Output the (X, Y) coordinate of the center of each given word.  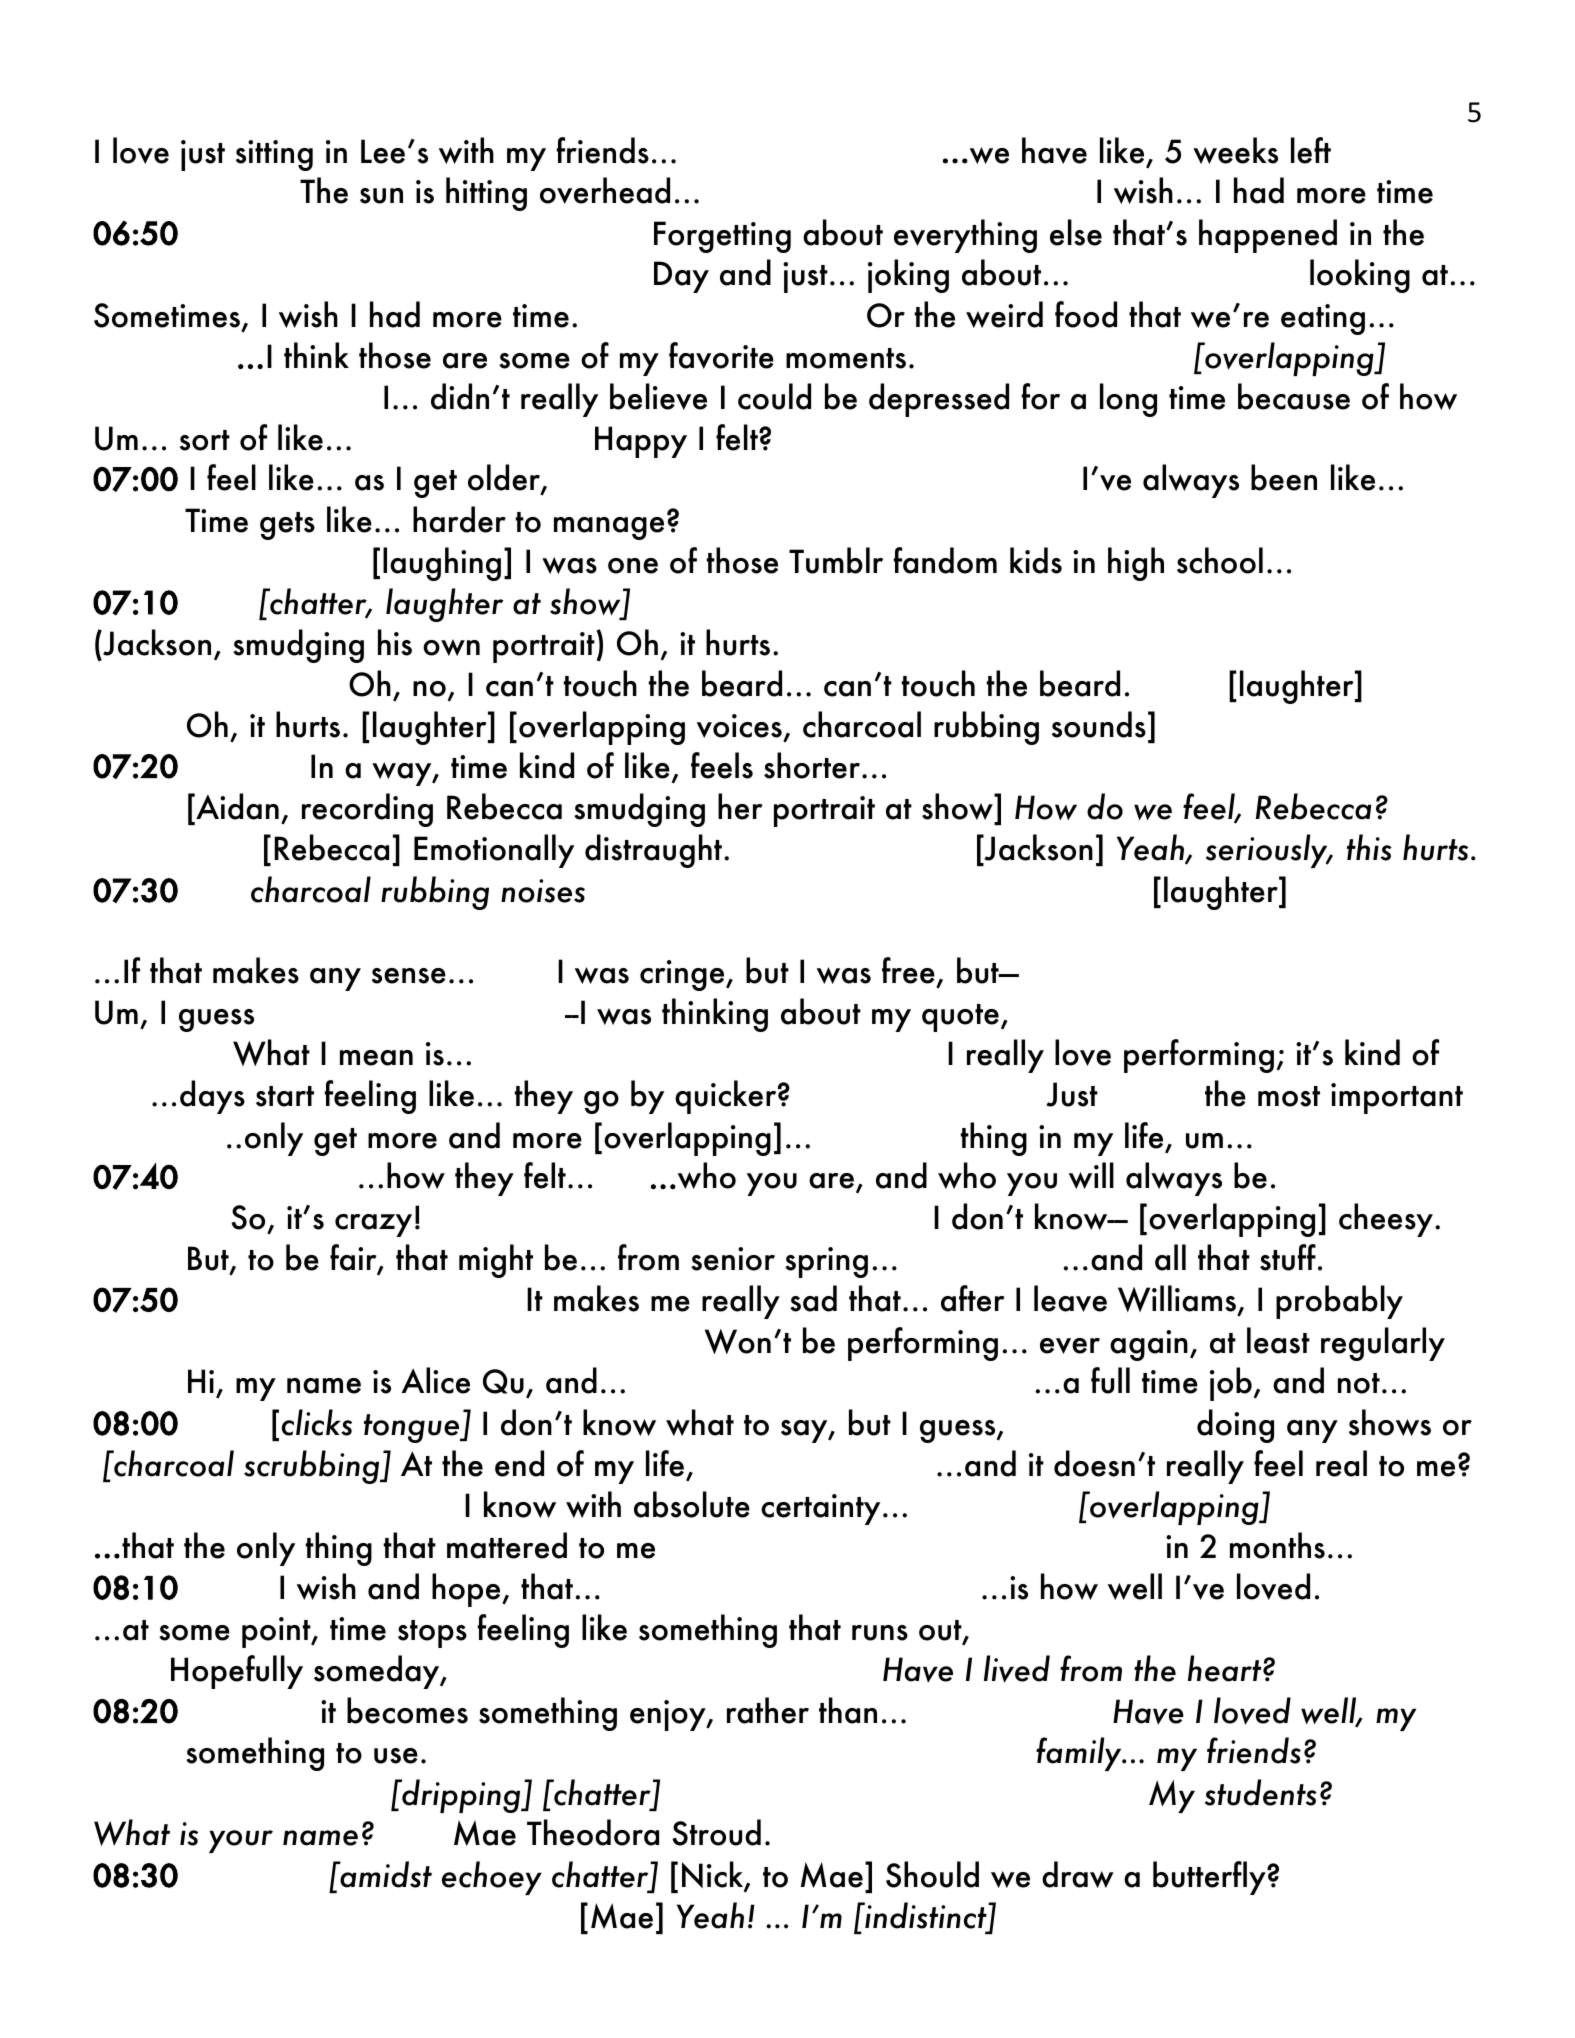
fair (354, 1259)
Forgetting (722, 237)
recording (367, 810)
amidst (385, 1874)
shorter (812, 765)
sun (381, 196)
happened (1268, 236)
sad (813, 1298)
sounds (1099, 724)
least (1278, 1340)
